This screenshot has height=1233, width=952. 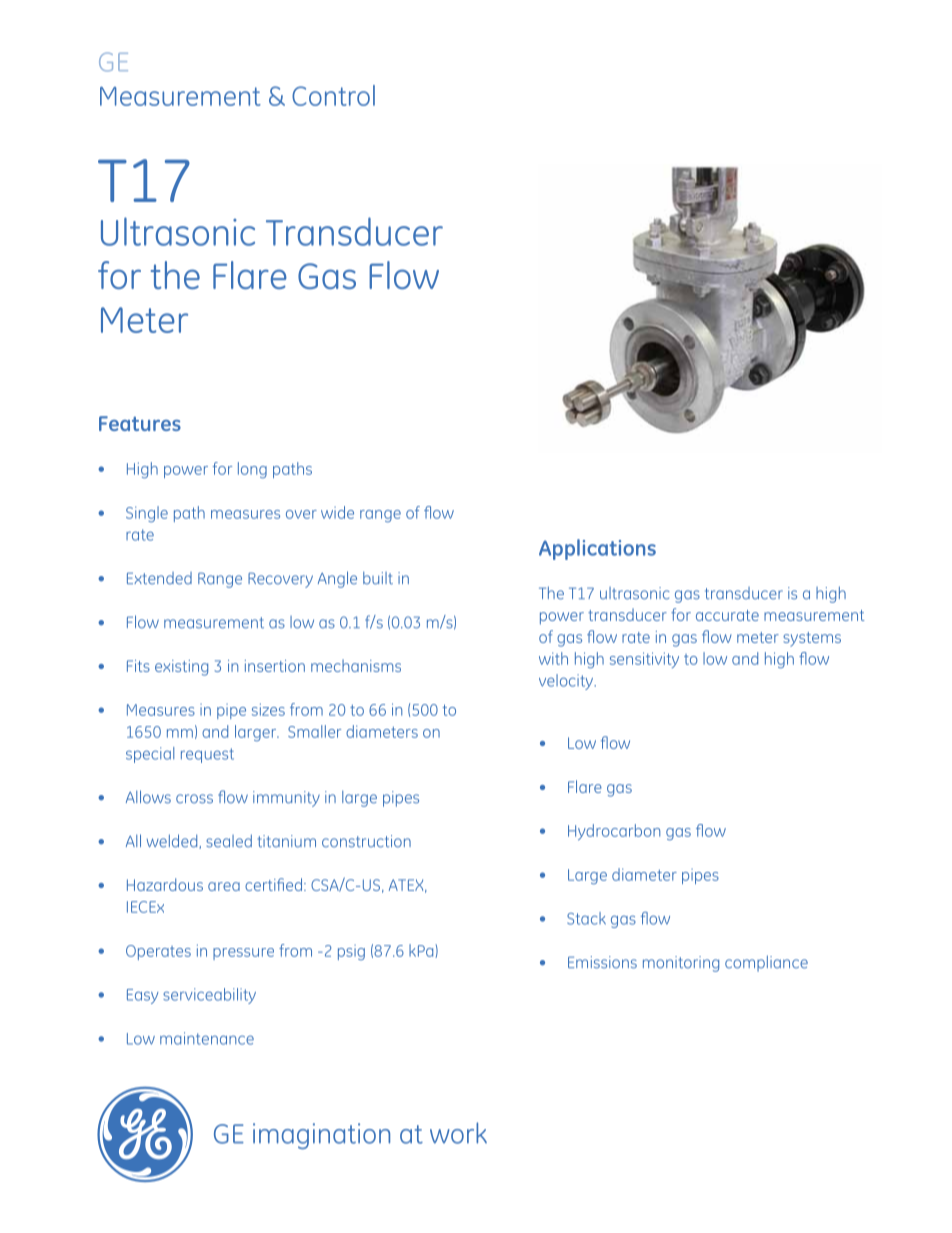 I want to click on systems, so click(x=812, y=639).
